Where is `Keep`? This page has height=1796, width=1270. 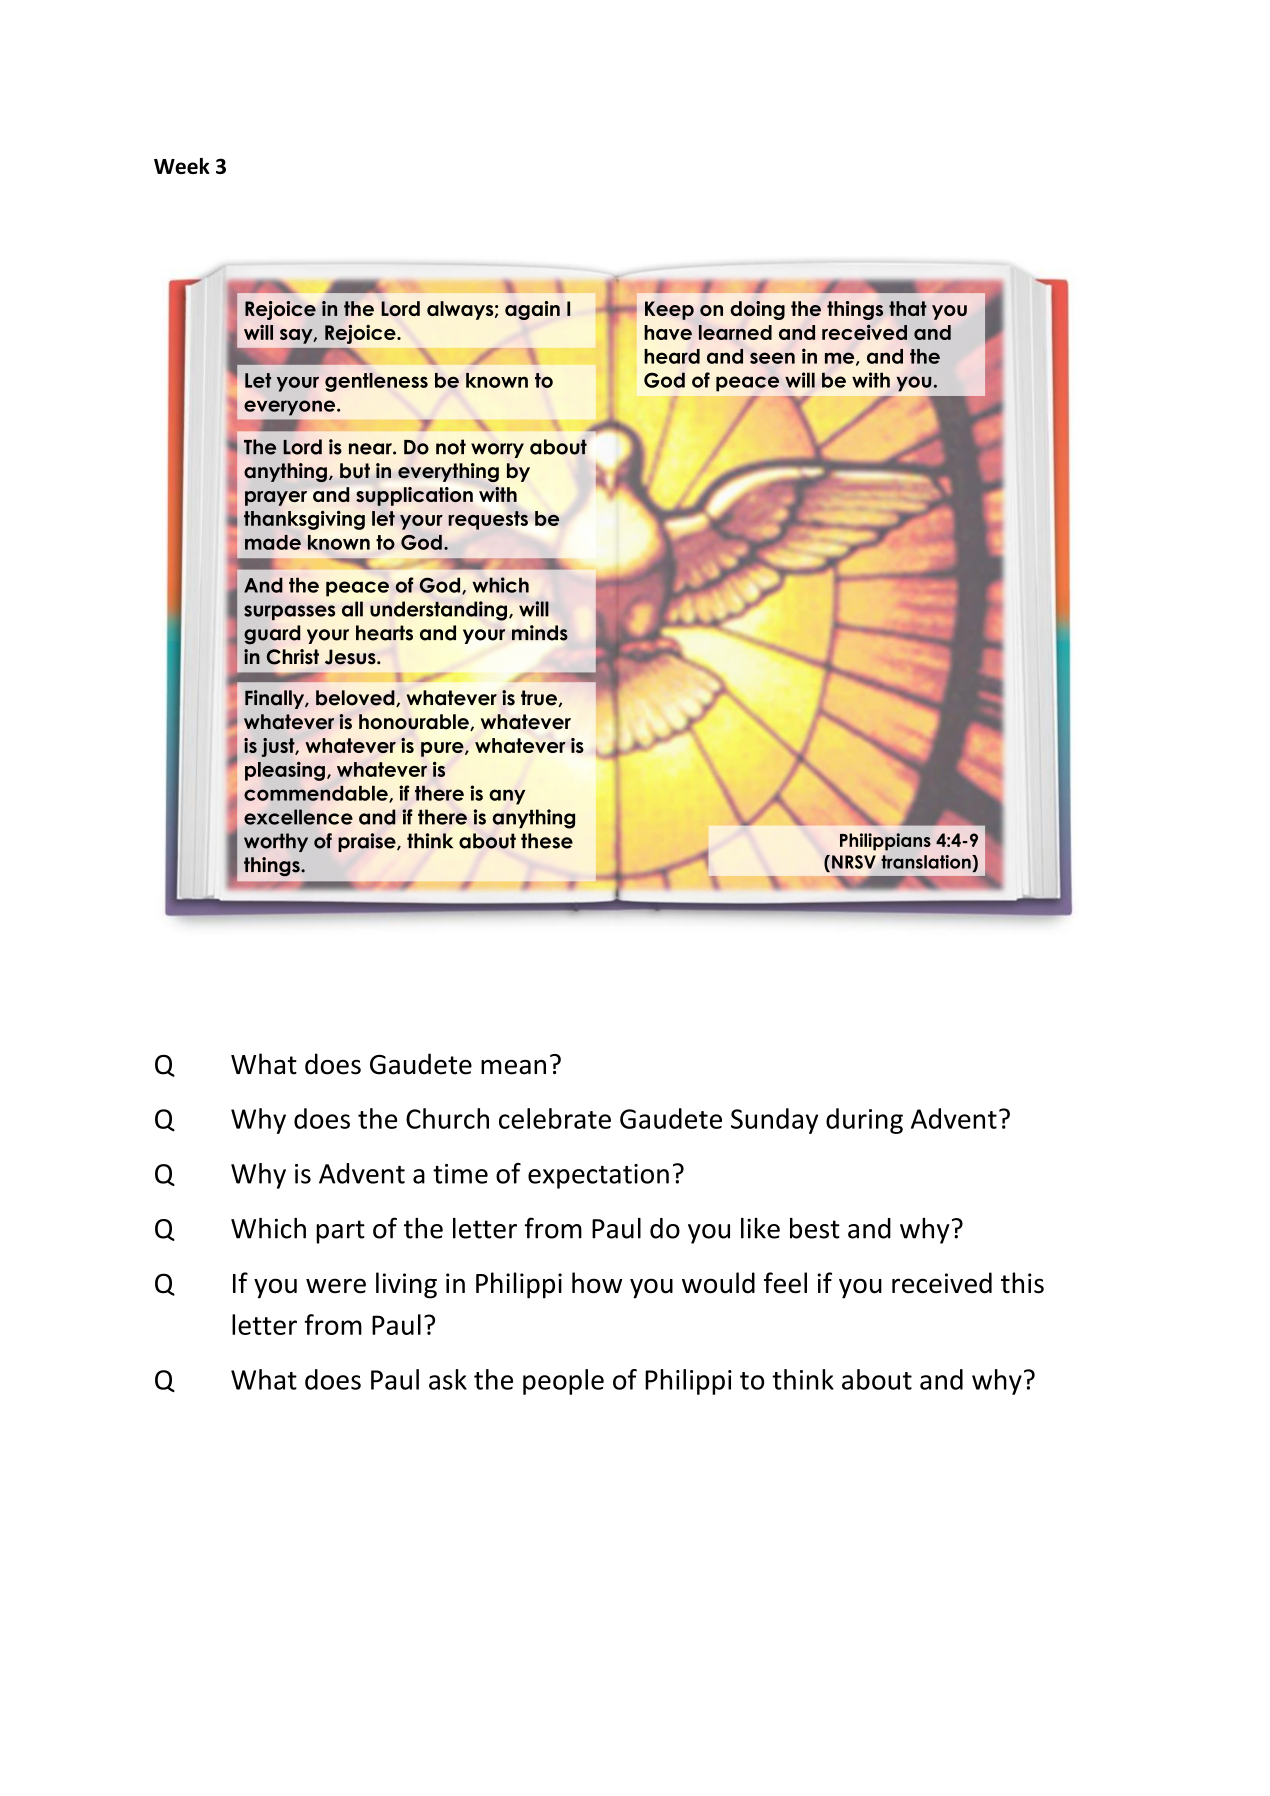
Keep is located at coordinates (669, 310).
